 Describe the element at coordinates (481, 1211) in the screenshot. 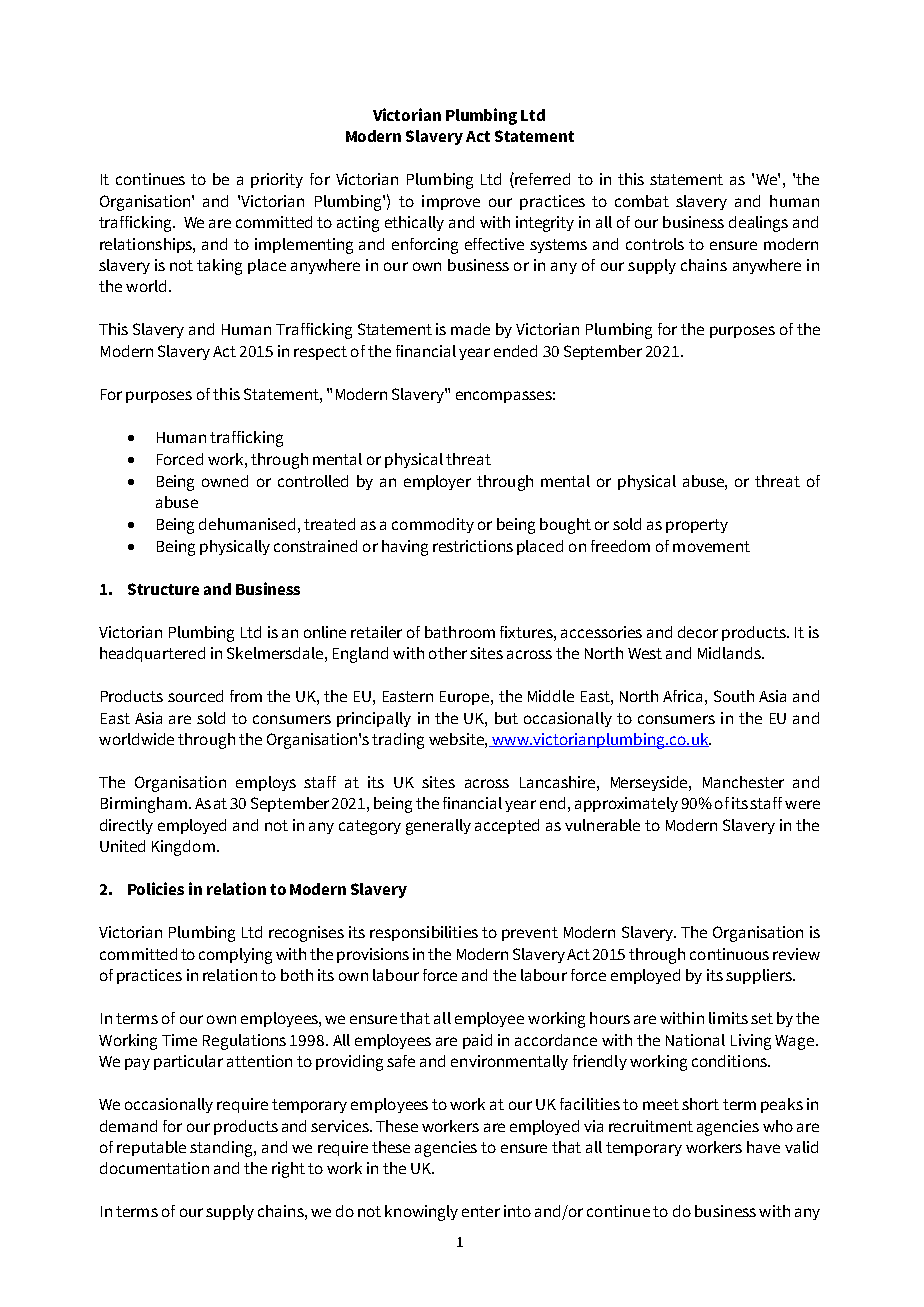

I see `enter` at that location.
